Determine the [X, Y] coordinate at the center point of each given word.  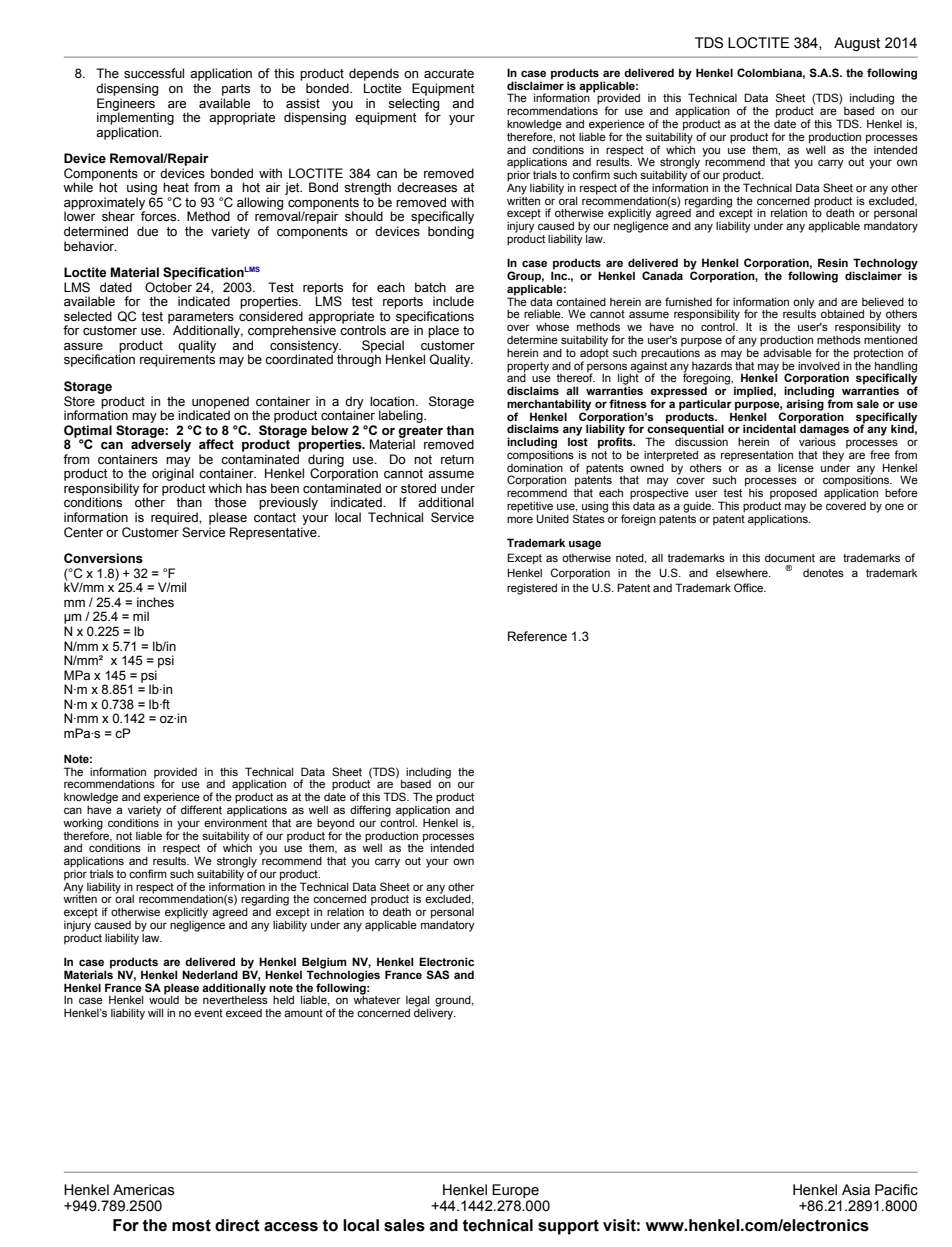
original [173, 476]
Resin [833, 262]
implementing [135, 117]
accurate [449, 74]
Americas [144, 1190]
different [201, 809]
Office [750, 587]
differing [370, 812]
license [796, 467]
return [457, 460]
